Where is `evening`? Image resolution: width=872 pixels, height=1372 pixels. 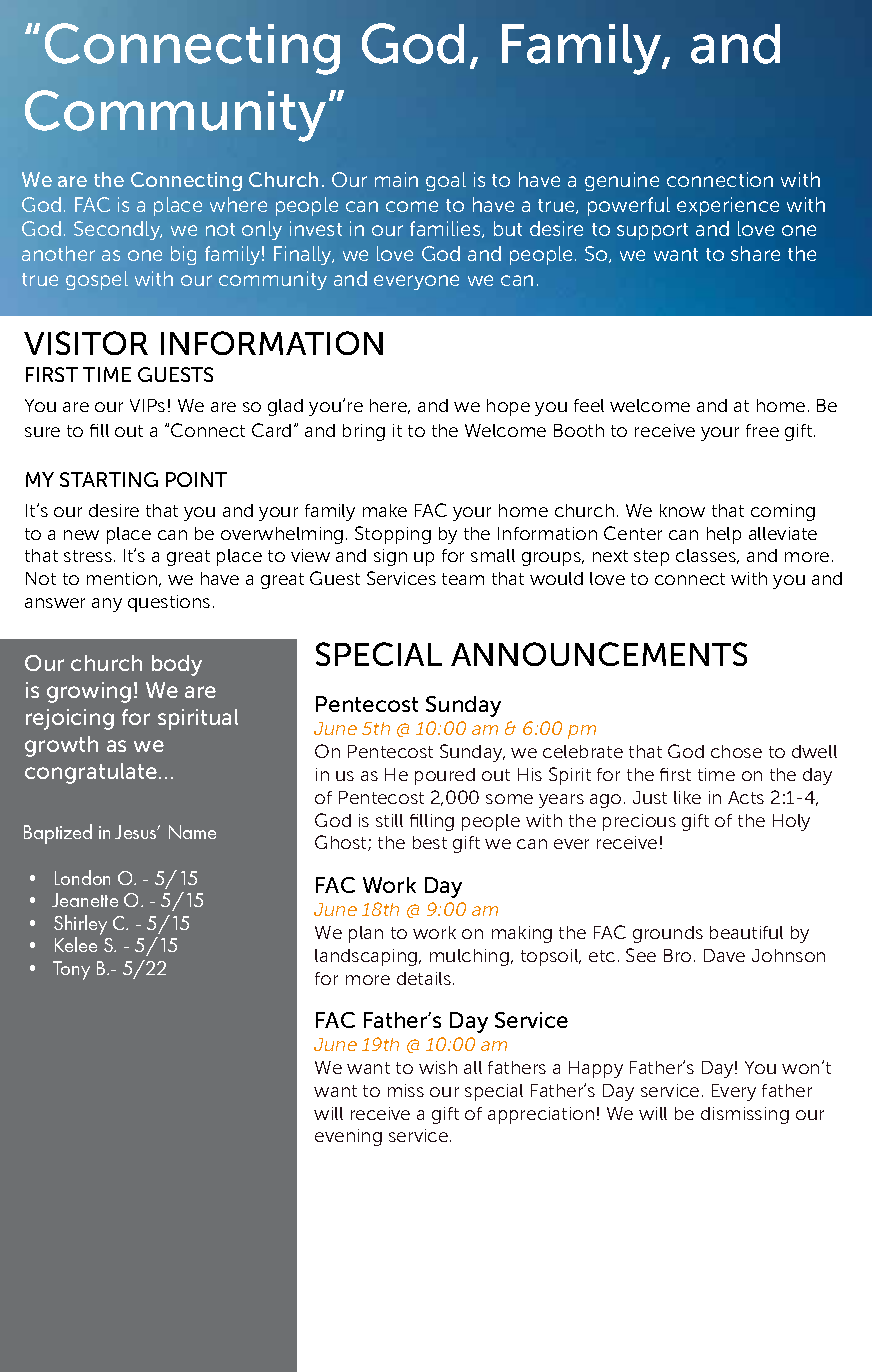
evening is located at coordinates (348, 1137).
